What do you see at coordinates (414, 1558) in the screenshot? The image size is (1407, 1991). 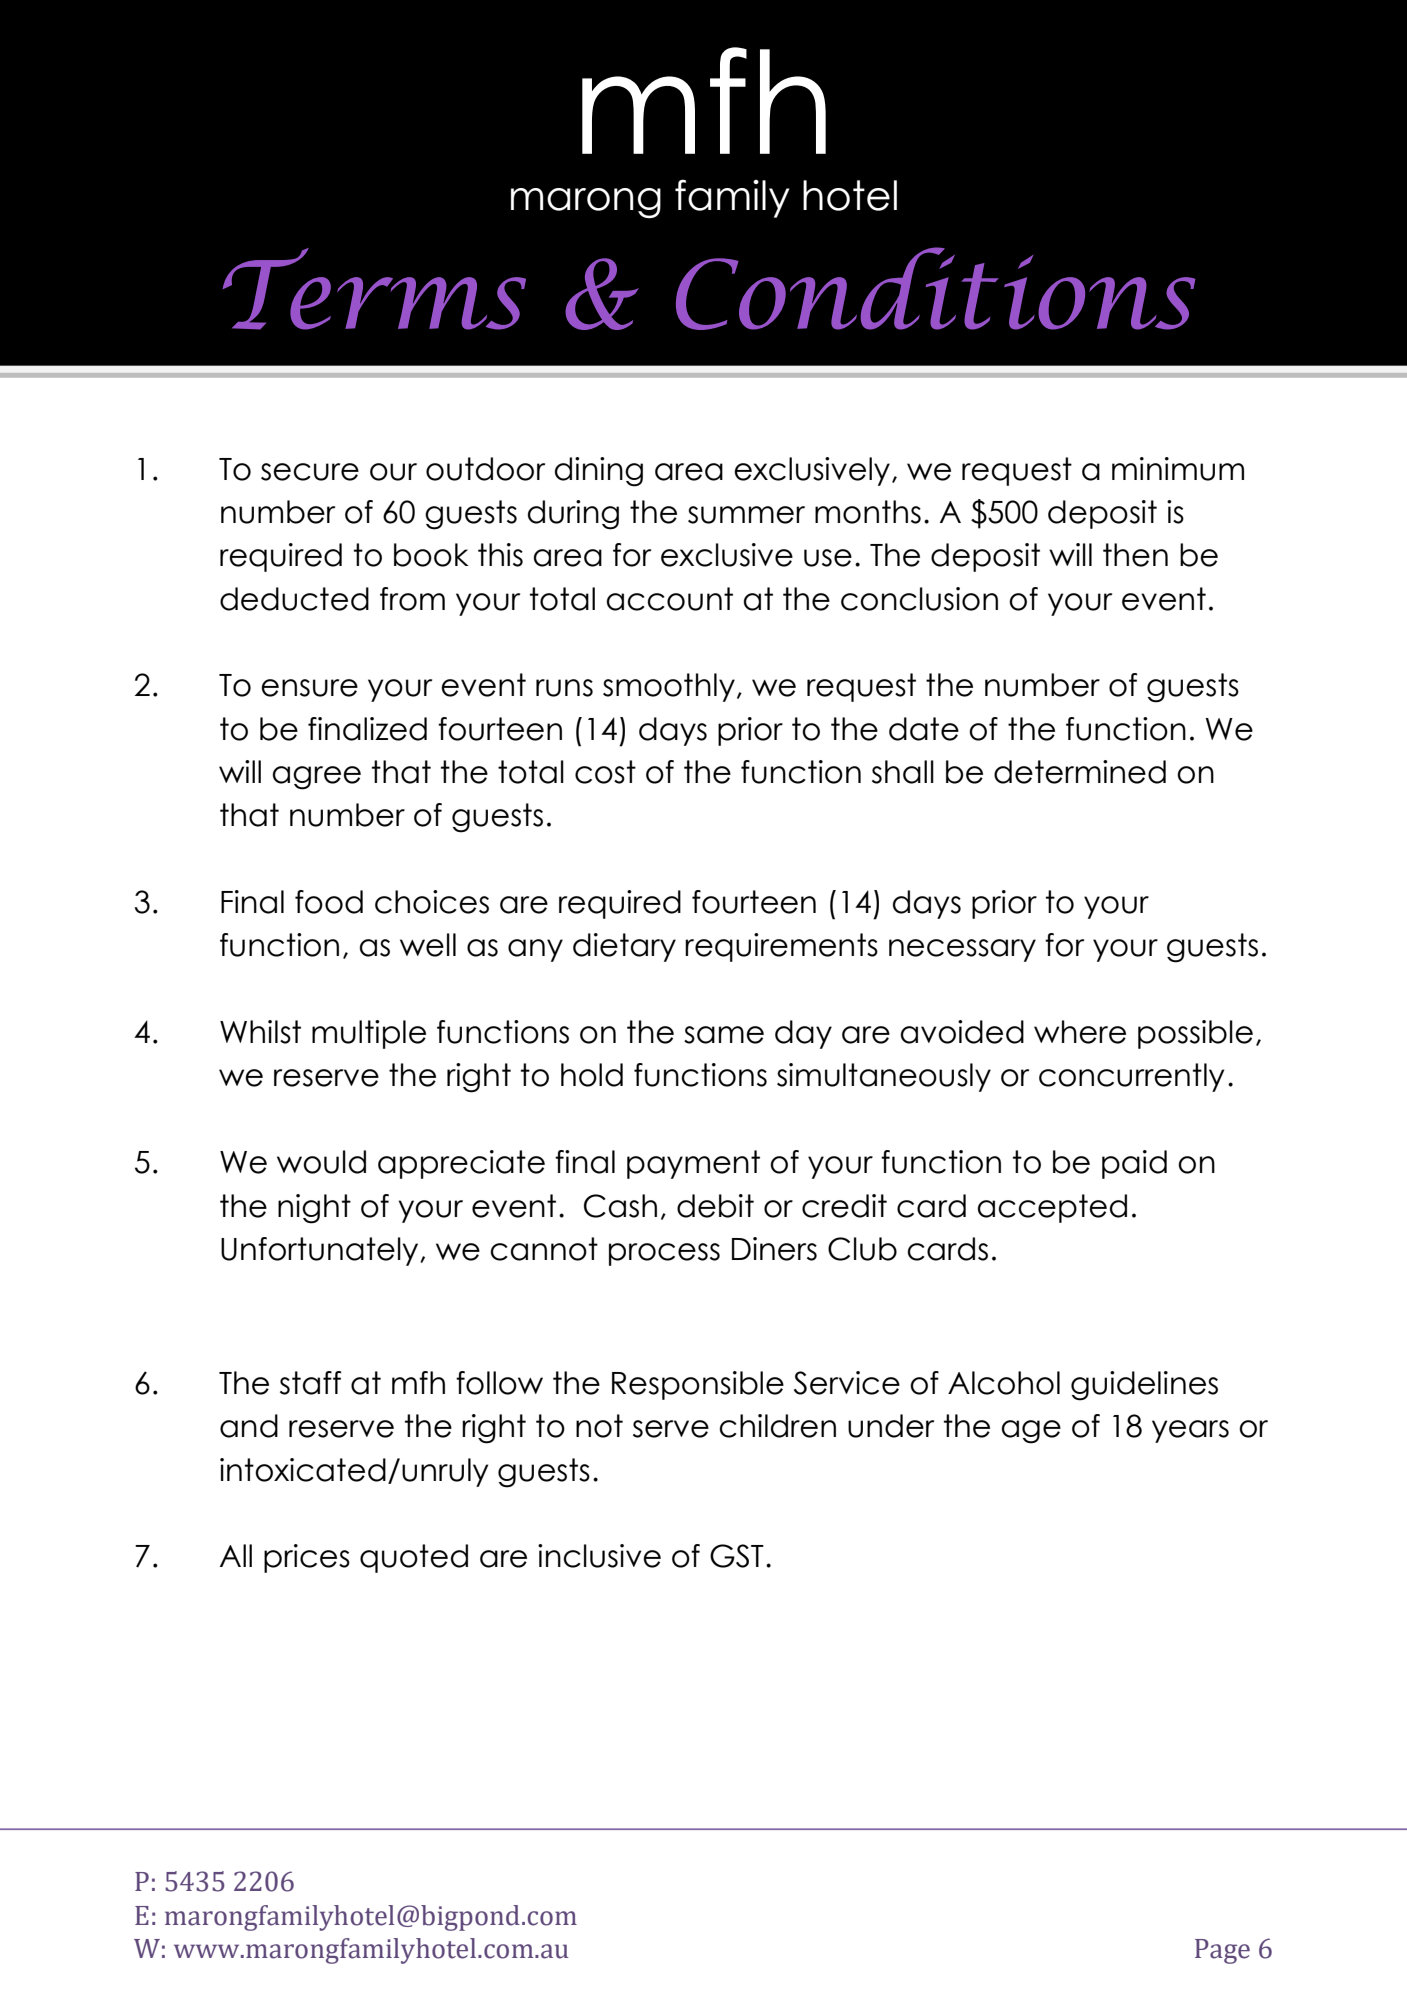 I see `quoted` at bounding box center [414, 1558].
